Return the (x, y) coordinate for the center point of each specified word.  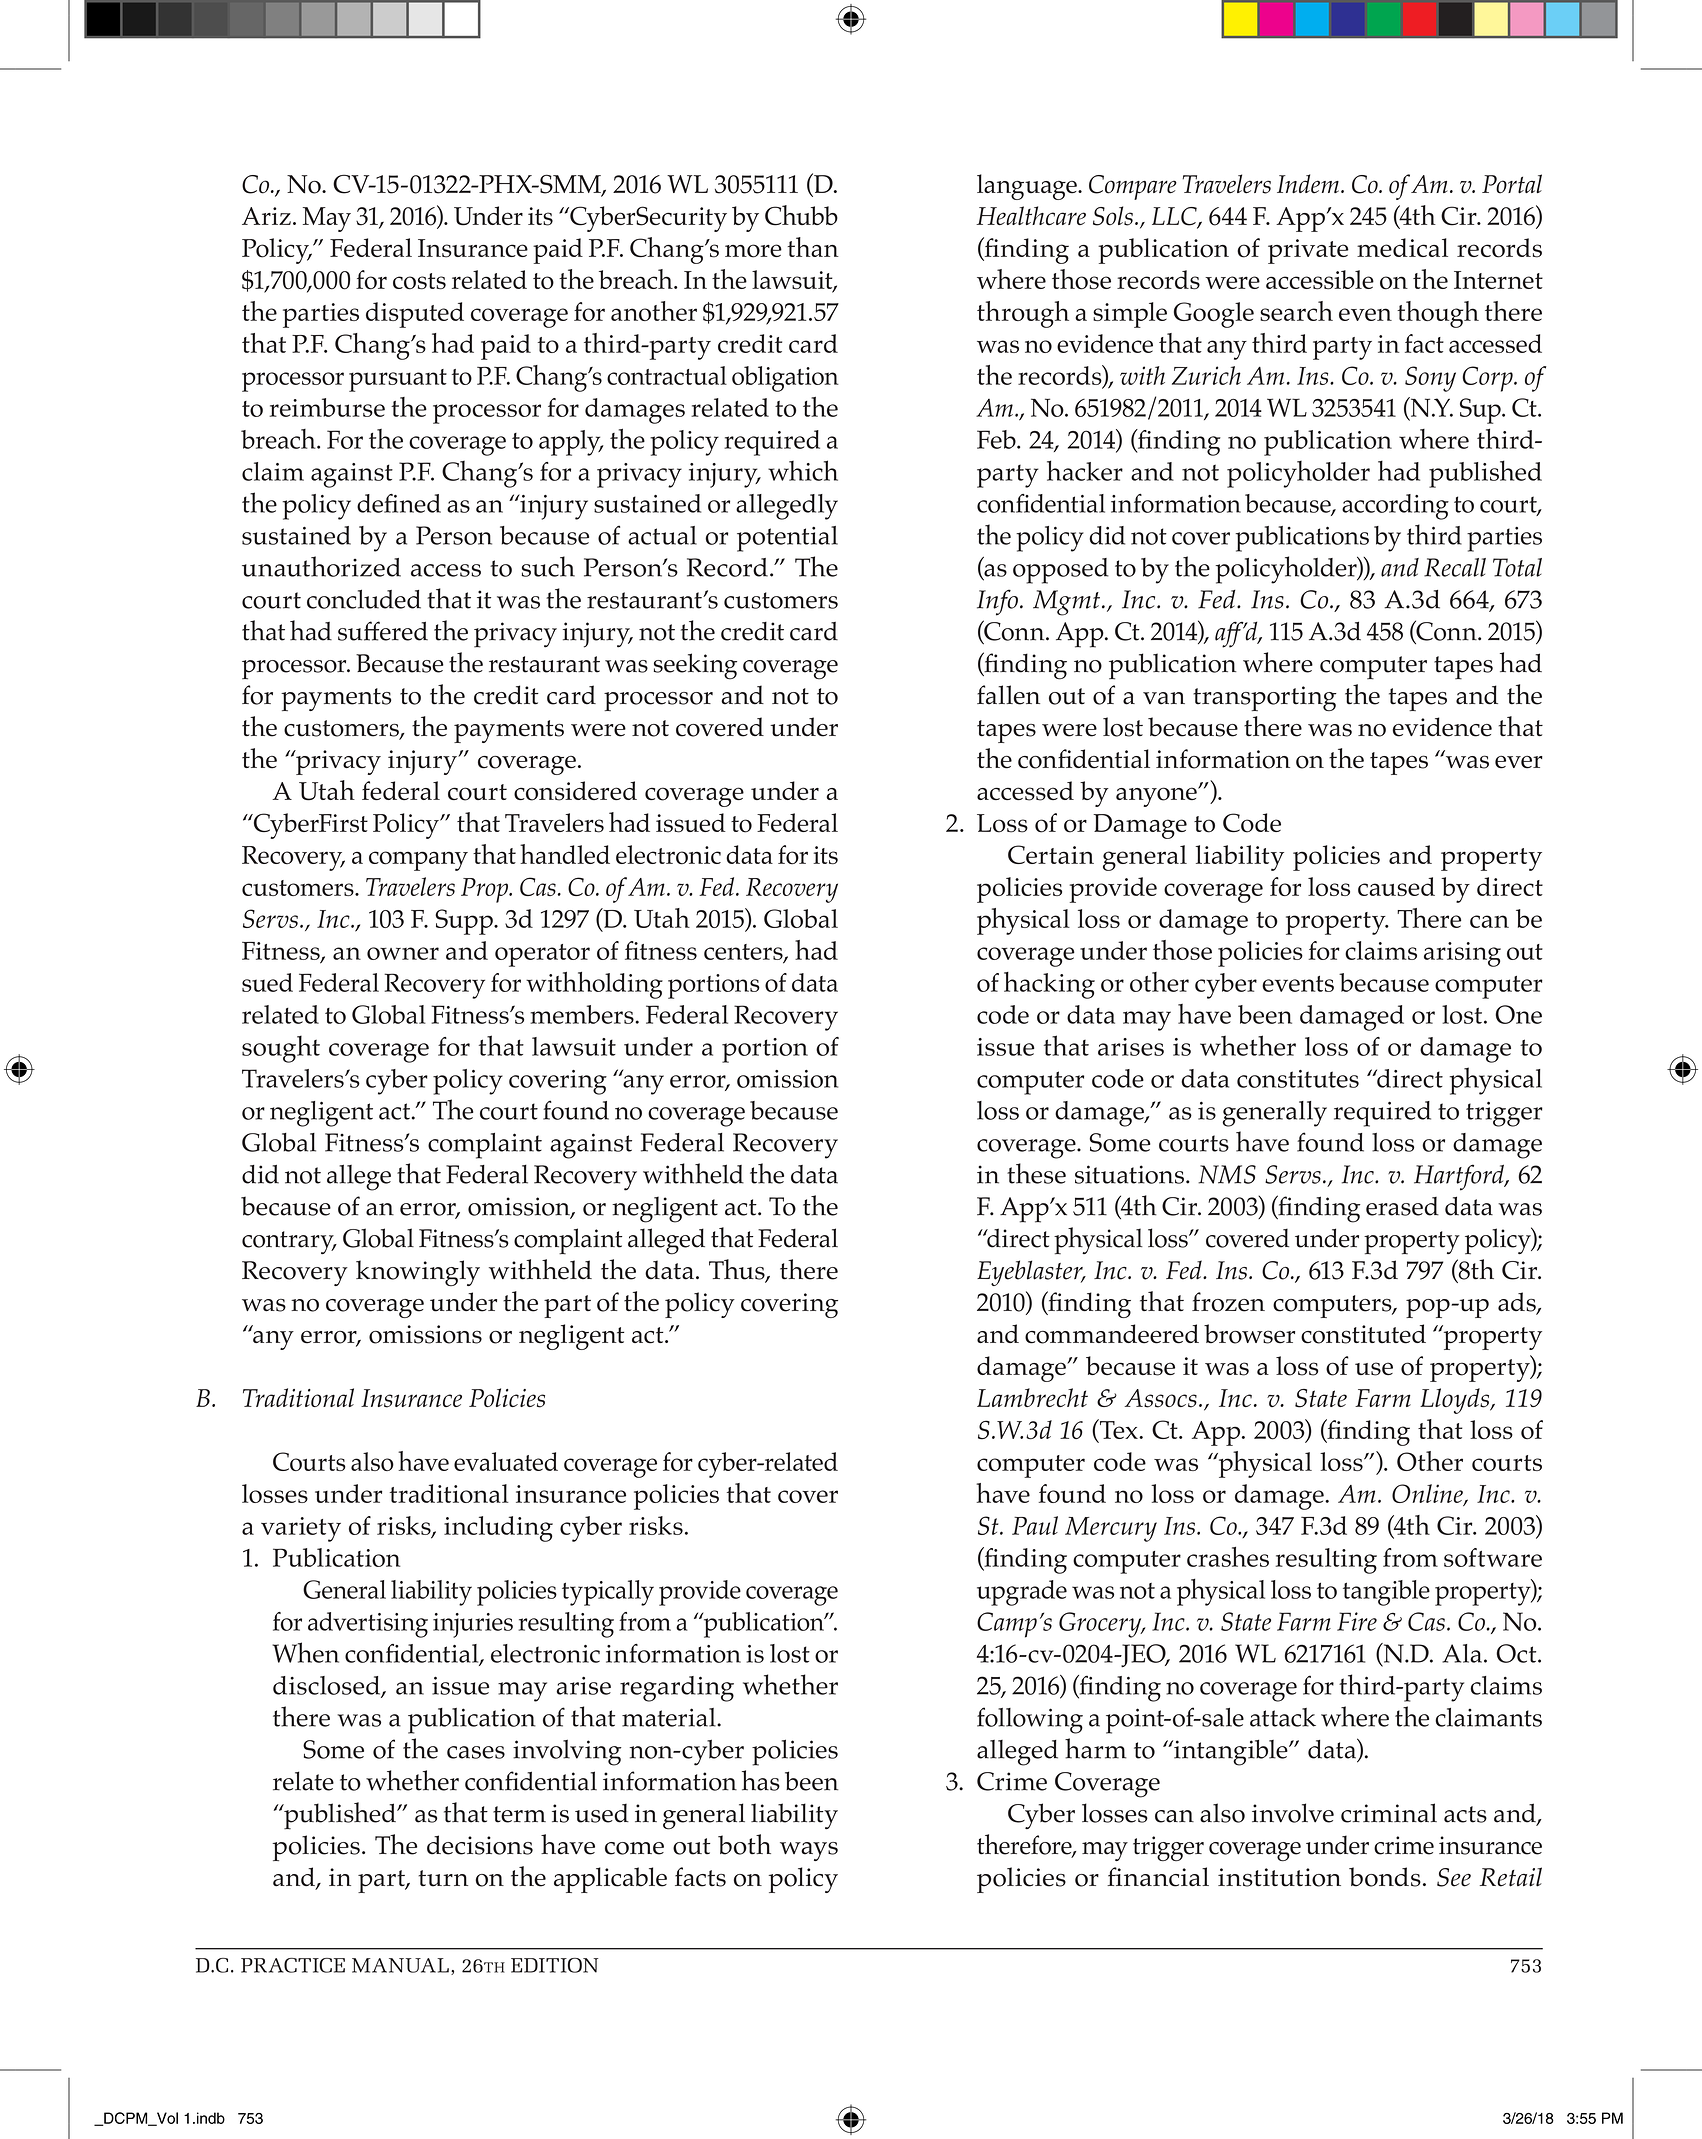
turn (443, 1878)
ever (1519, 762)
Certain (1051, 854)
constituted (1363, 1334)
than (813, 247)
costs (419, 281)
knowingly (418, 1273)
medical (1402, 247)
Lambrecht (1032, 1397)
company (418, 861)
